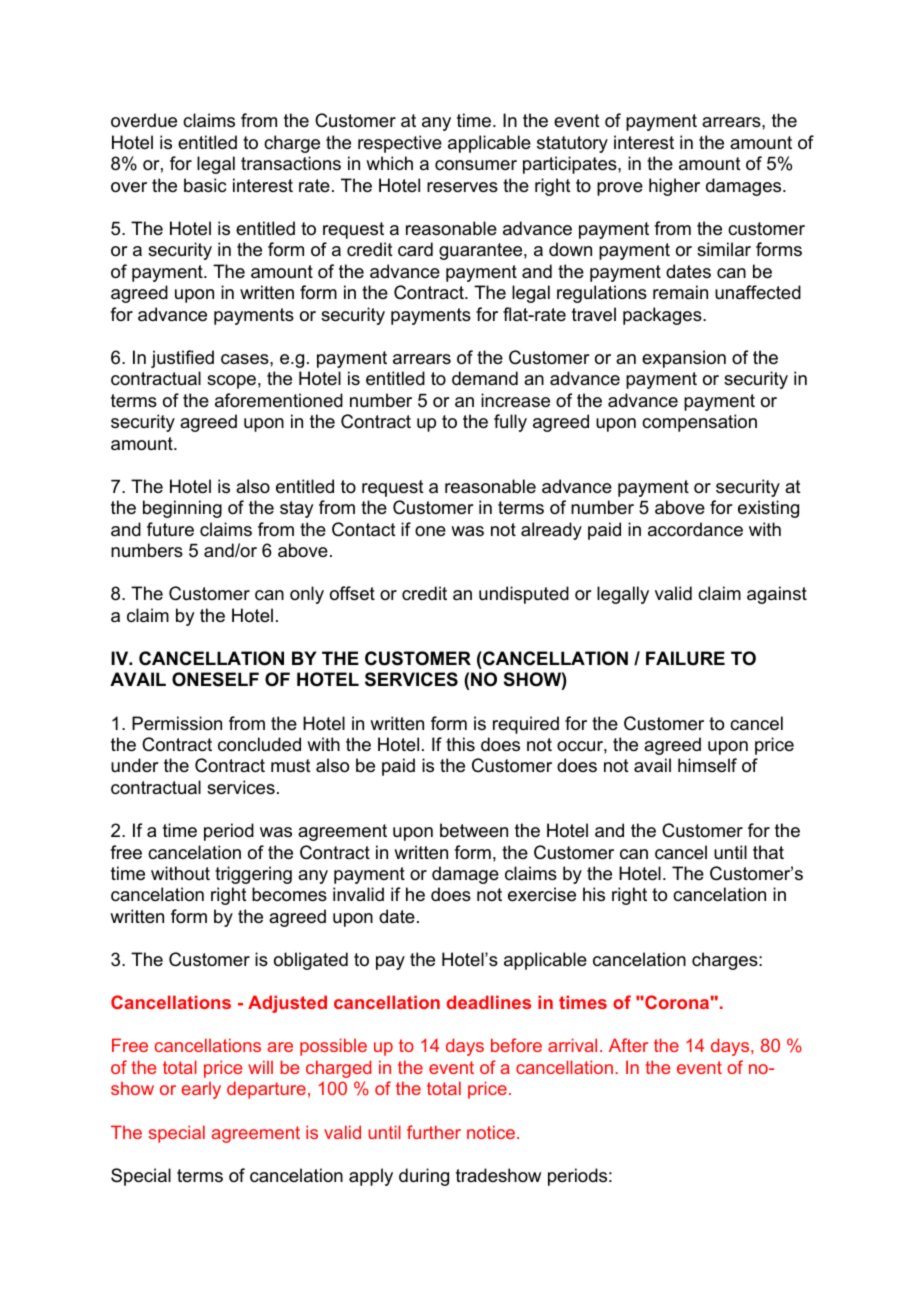  I want to click on higher, so click(674, 187).
